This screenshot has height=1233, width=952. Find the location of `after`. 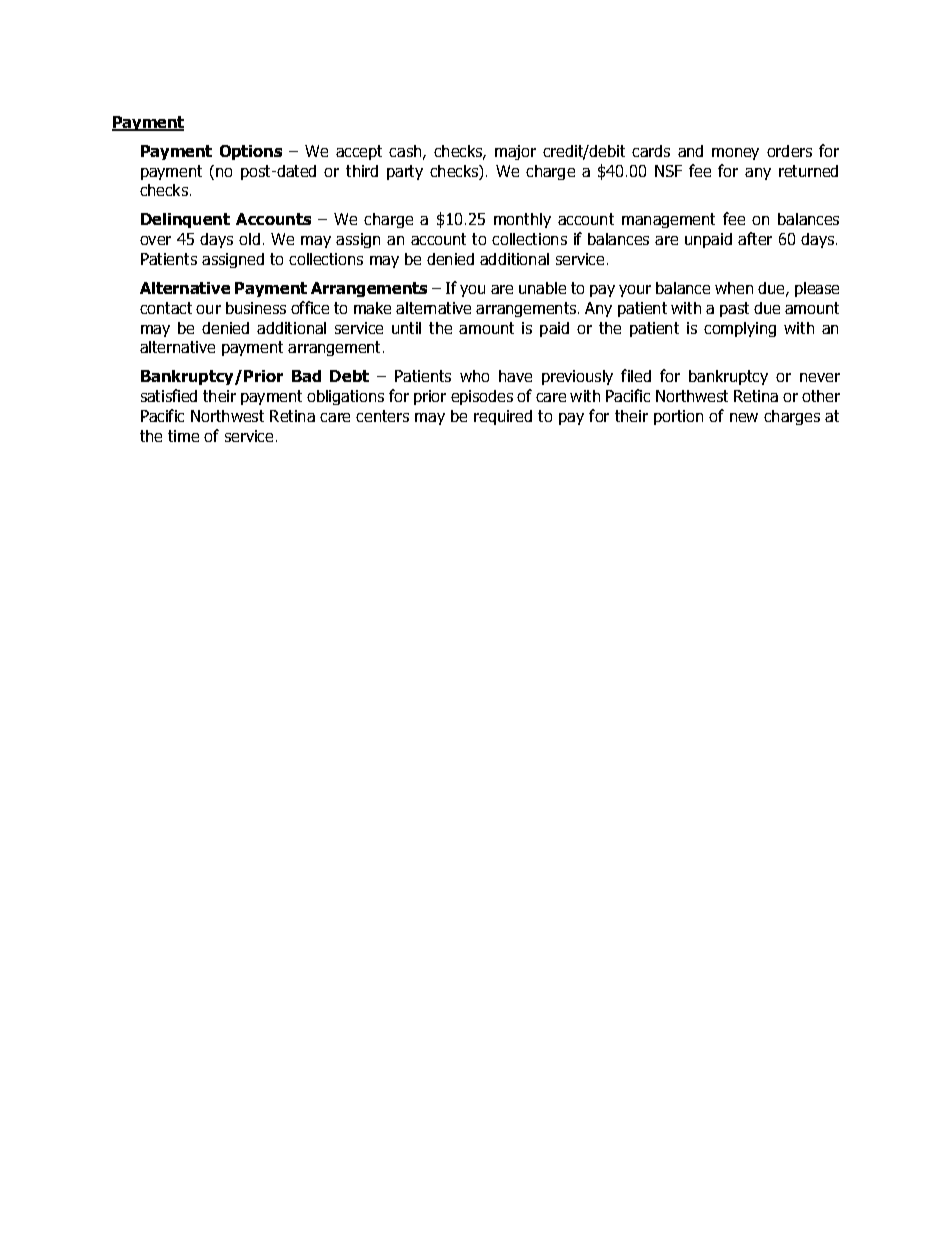

after is located at coordinates (755, 238).
